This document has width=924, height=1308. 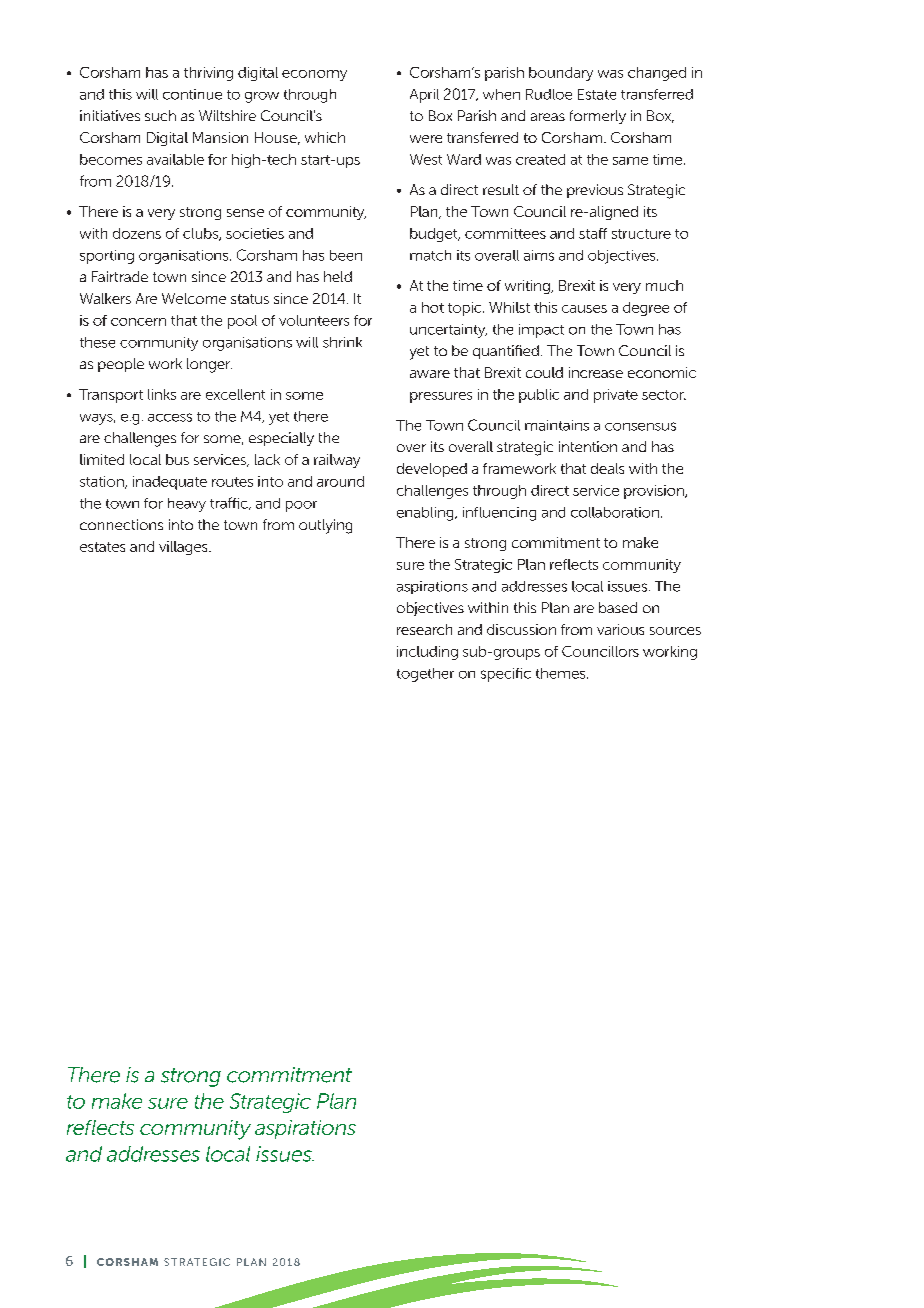 I want to click on hot, so click(x=433, y=307).
